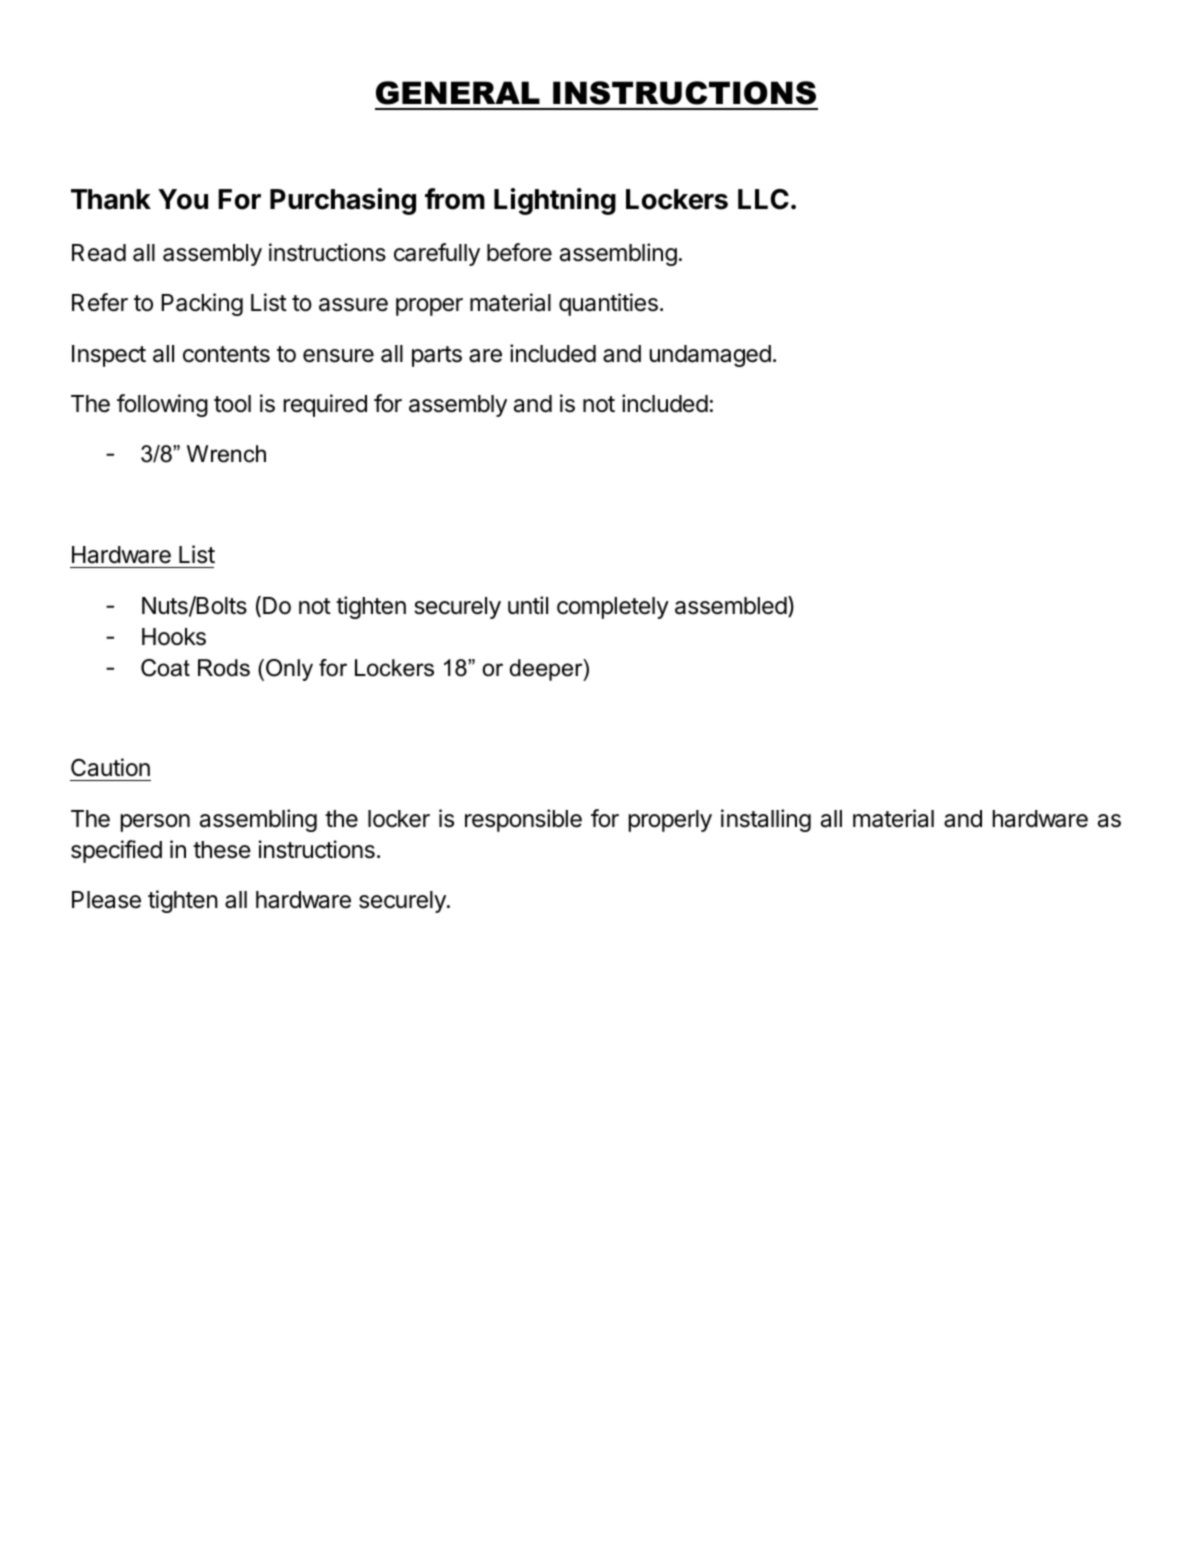 The width and height of the screenshot is (1192, 1543). Describe the element at coordinates (162, 405) in the screenshot. I see `following` at that location.
